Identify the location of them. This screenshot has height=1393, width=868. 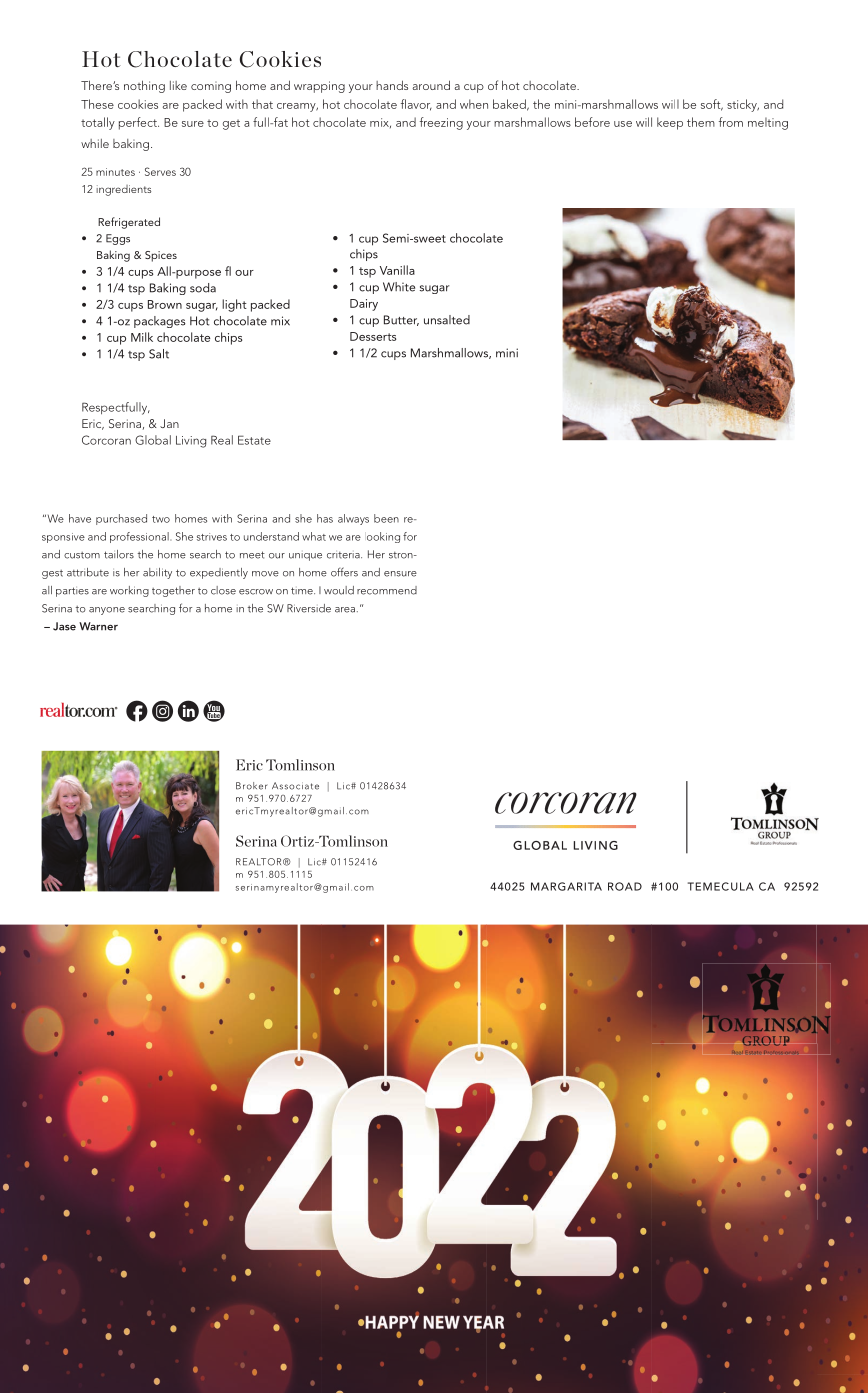
(701, 122).
